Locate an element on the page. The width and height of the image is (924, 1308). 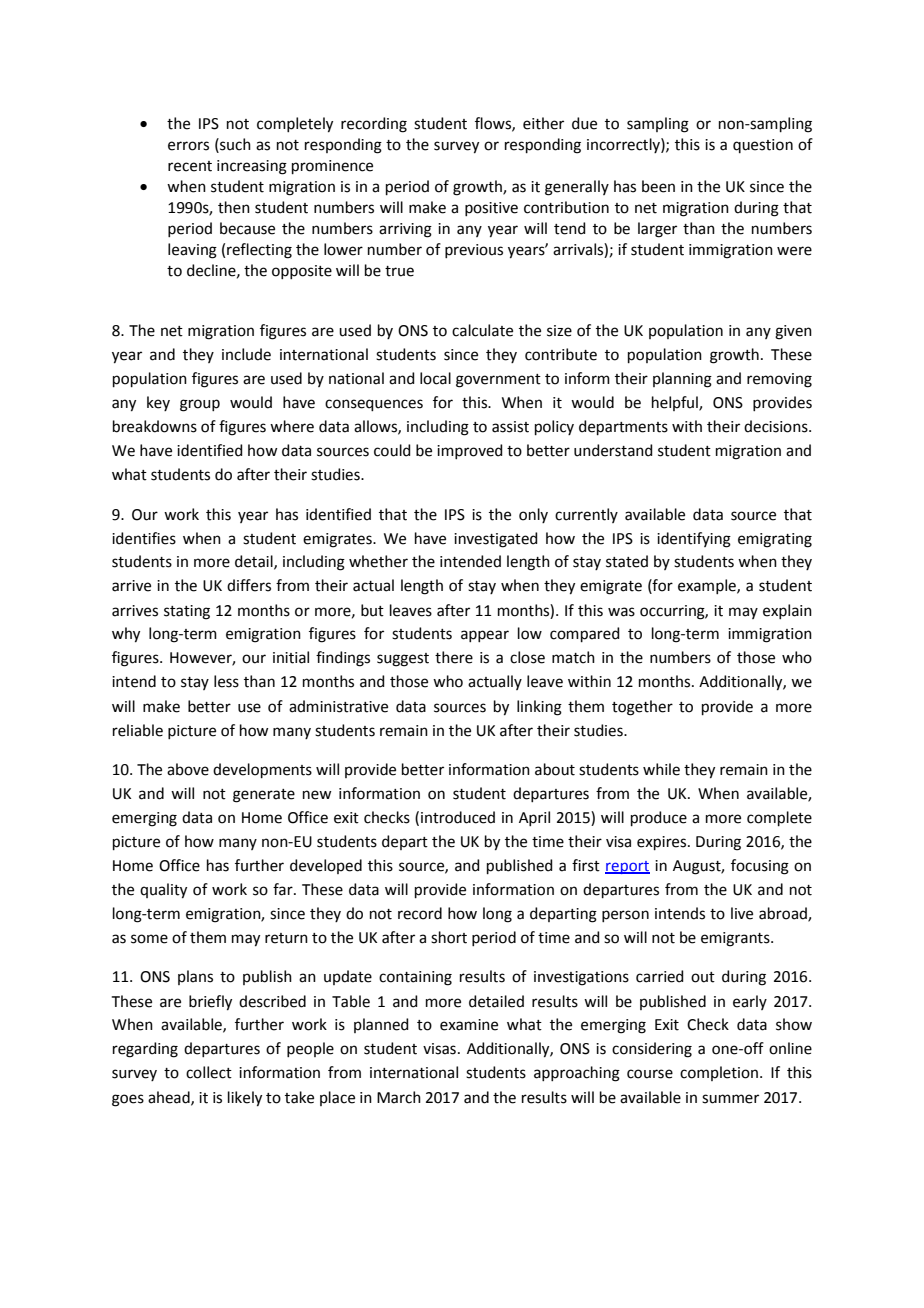
collect is located at coordinates (209, 1072).
